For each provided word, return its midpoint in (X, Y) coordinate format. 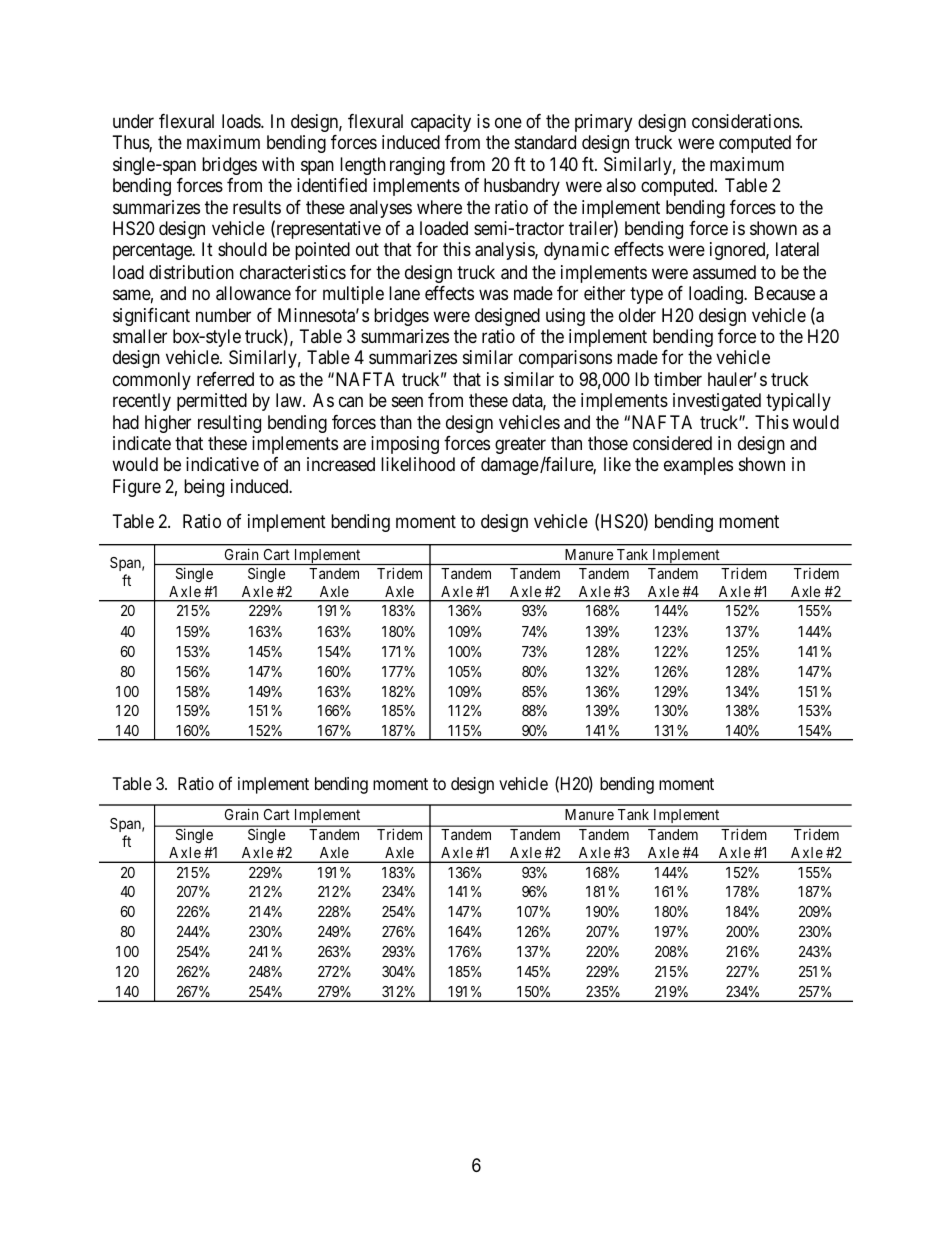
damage (510, 466)
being (204, 488)
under (133, 121)
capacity (441, 123)
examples (698, 466)
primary (603, 123)
